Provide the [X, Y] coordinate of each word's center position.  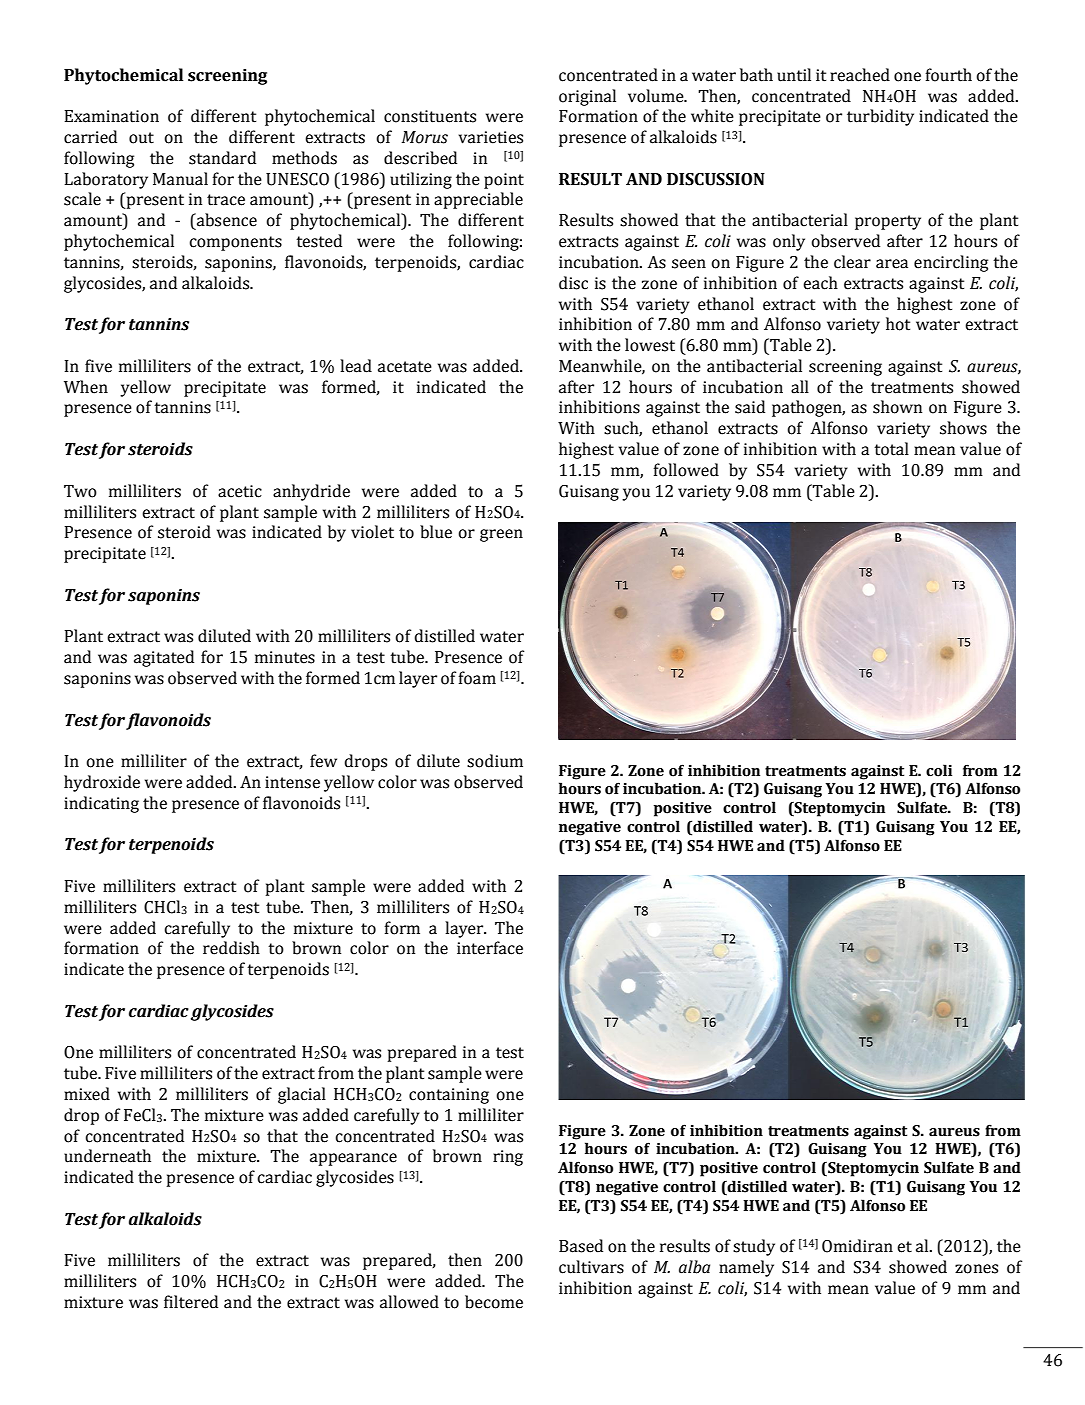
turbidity [880, 117]
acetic [240, 491]
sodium [495, 761]
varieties [491, 137]
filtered [191, 1302]
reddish [231, 948]
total [891, 449]
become [494, 1302]
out [141, 138]
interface [490, 948]
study [754, 1247]
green [501, 535]
